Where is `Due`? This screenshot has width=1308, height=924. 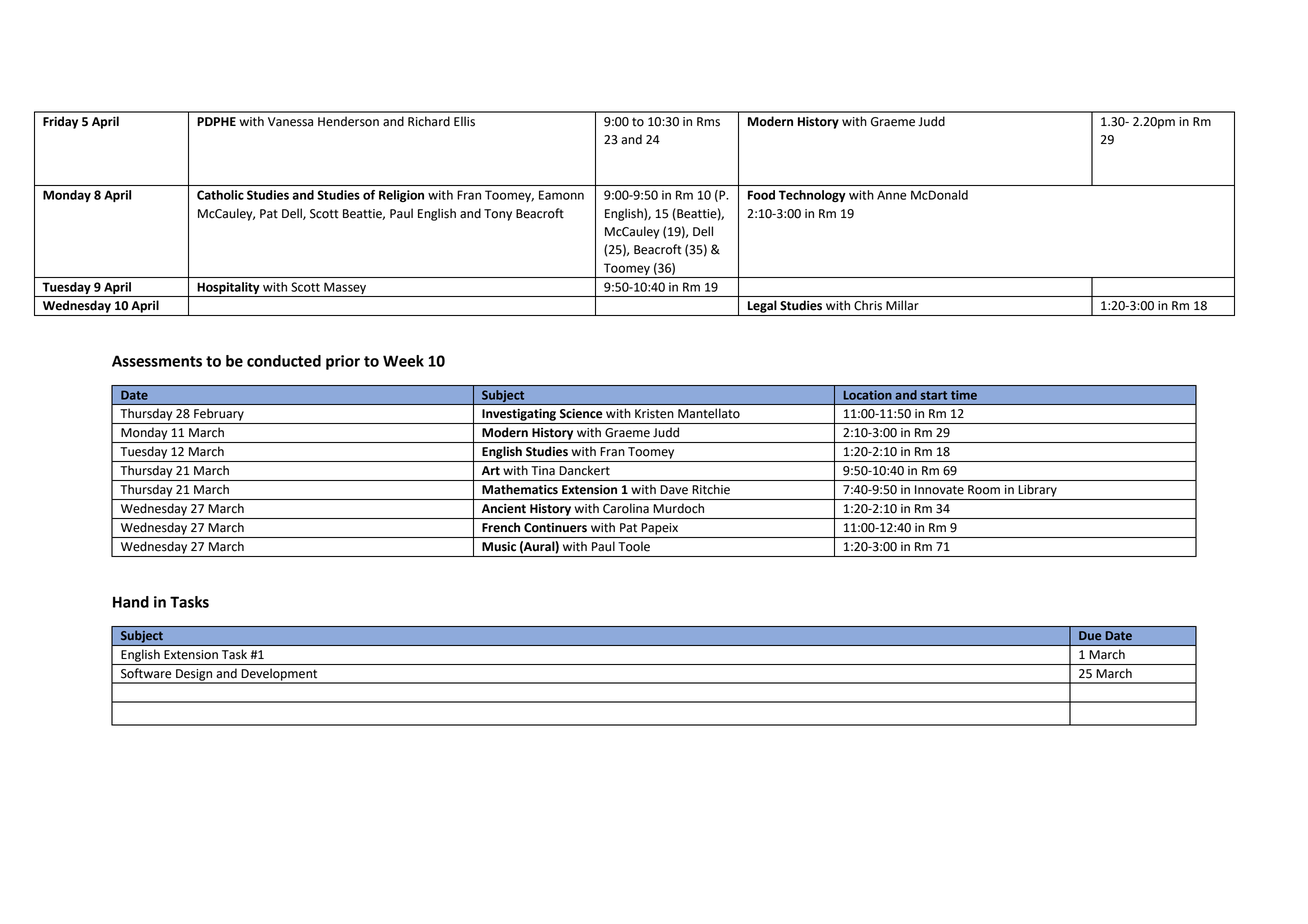 Due is located at coordinates (1090, 635).
